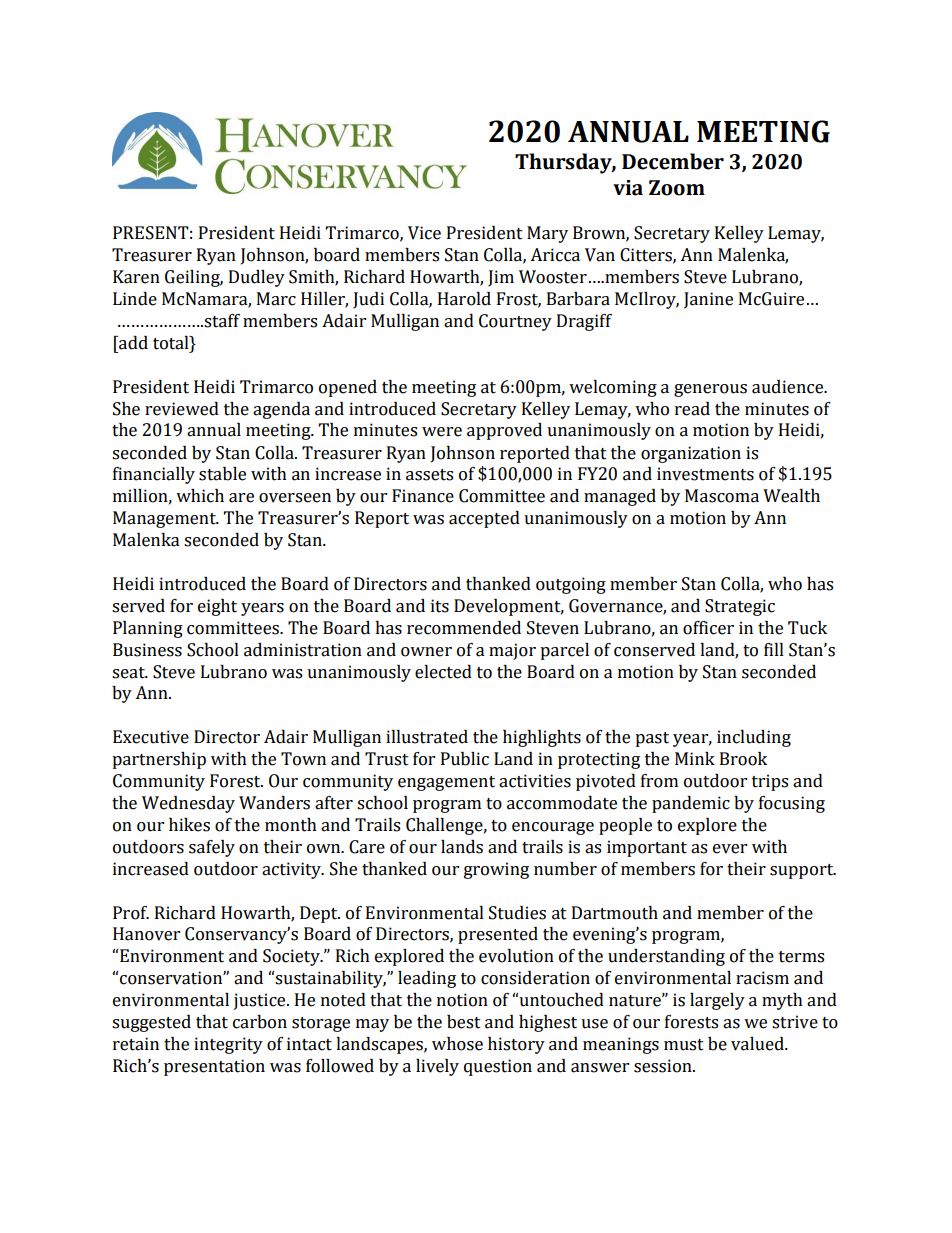 The height and width of the screenshot is (1233, 952). Describe the element at coordinates (228, 1045) in the screenshot. I see `integrity` at that location.
